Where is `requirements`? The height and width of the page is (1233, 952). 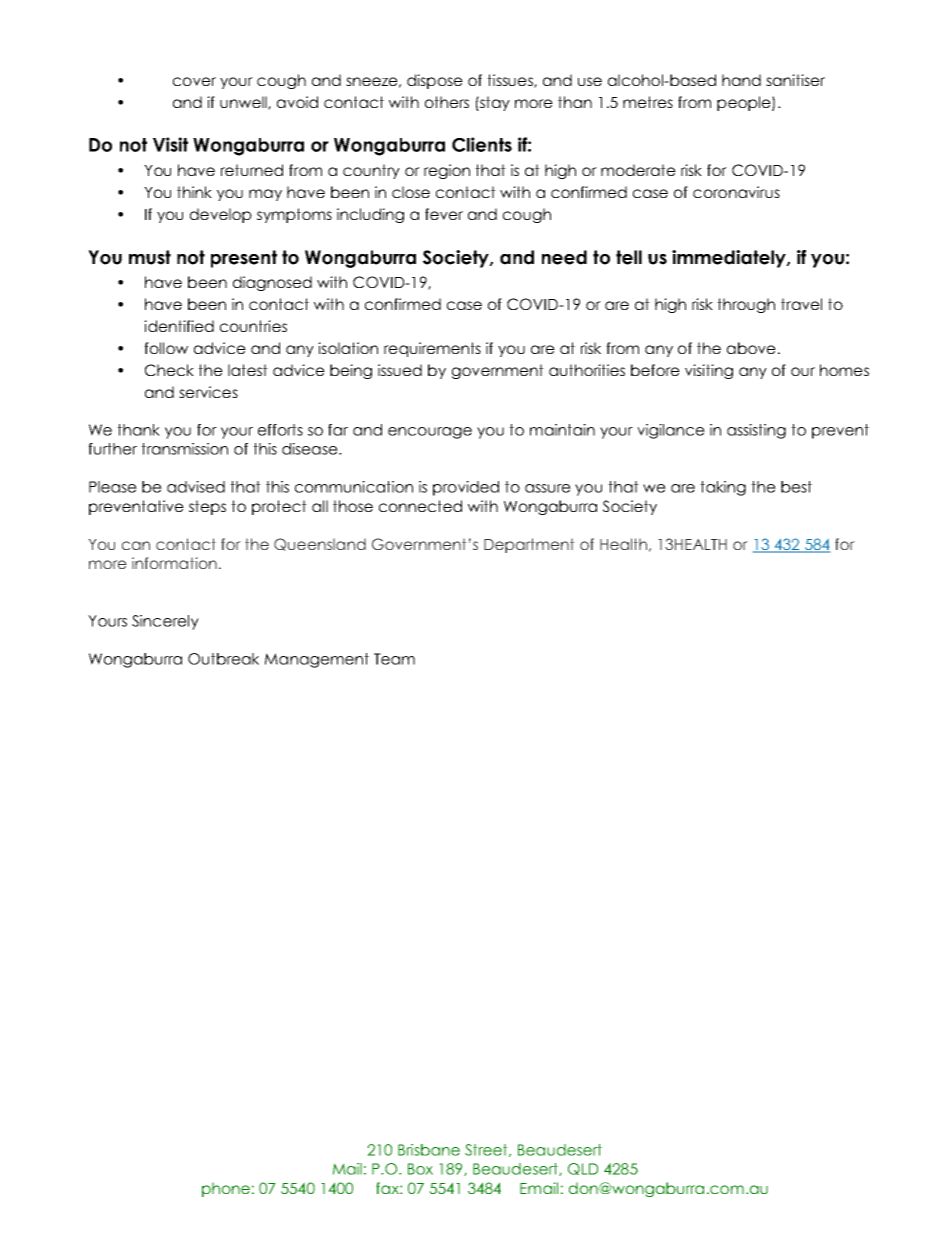 requirements is located at coordinates (432, 349).
